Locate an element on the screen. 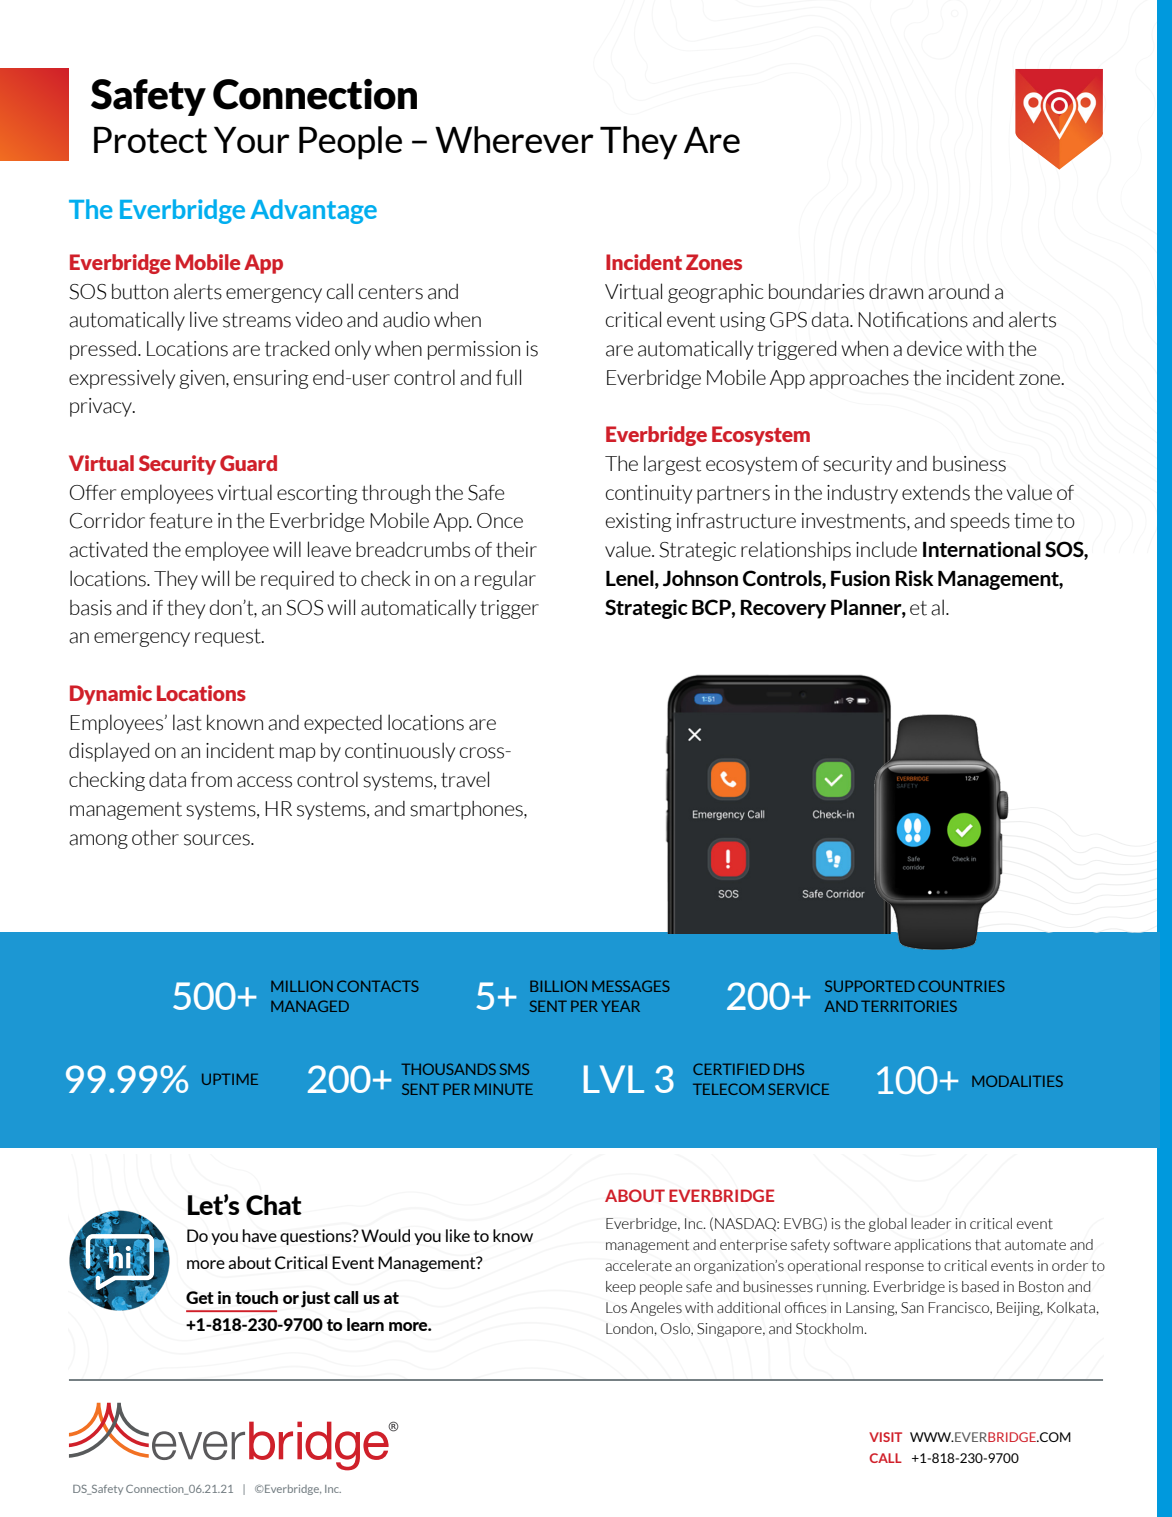 The height and width of the screenshot is (1517, 1172). Los is located at coordinates (616, 1308).
